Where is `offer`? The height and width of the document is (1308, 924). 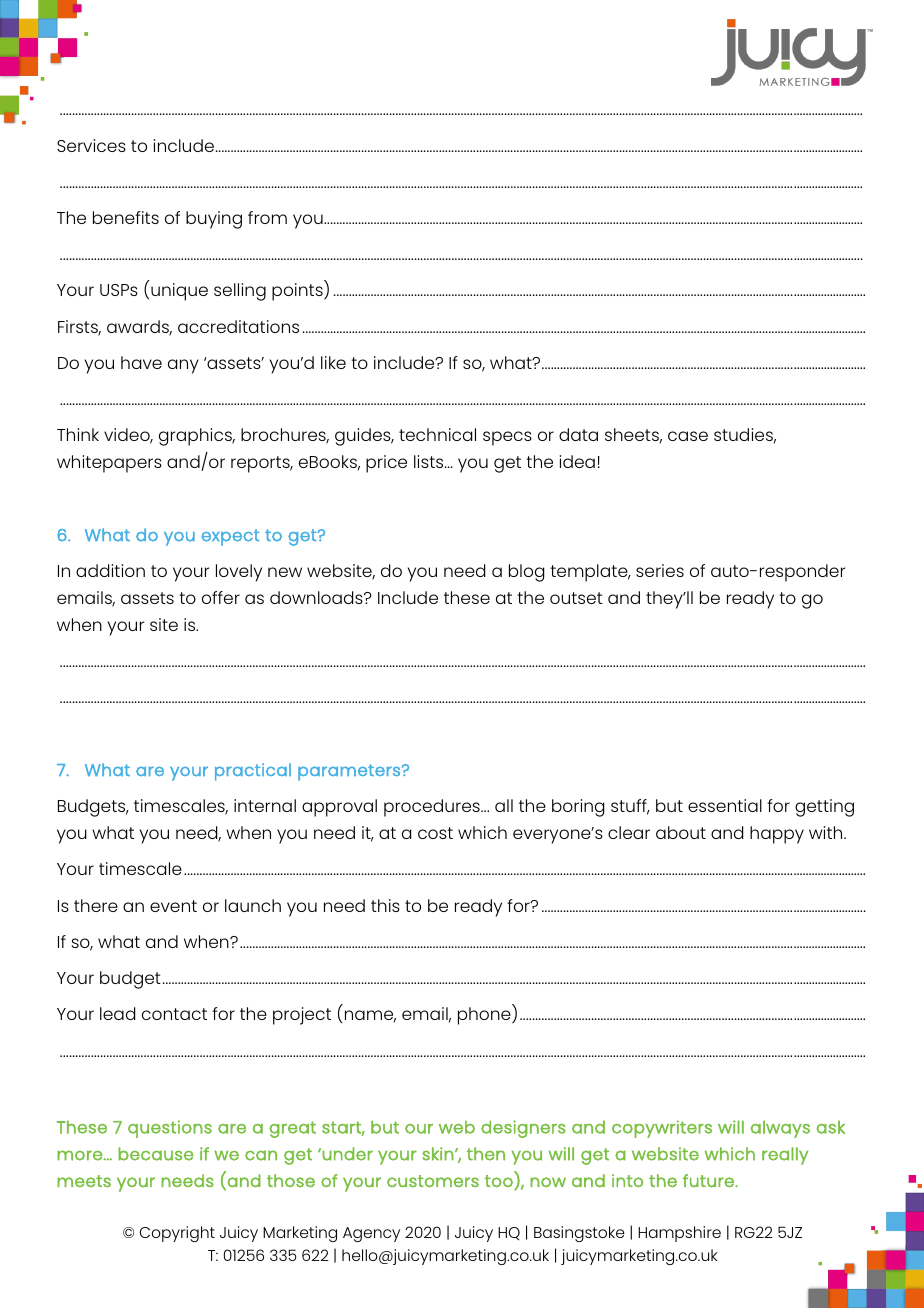
offer is located at coordinates (221, 597).
